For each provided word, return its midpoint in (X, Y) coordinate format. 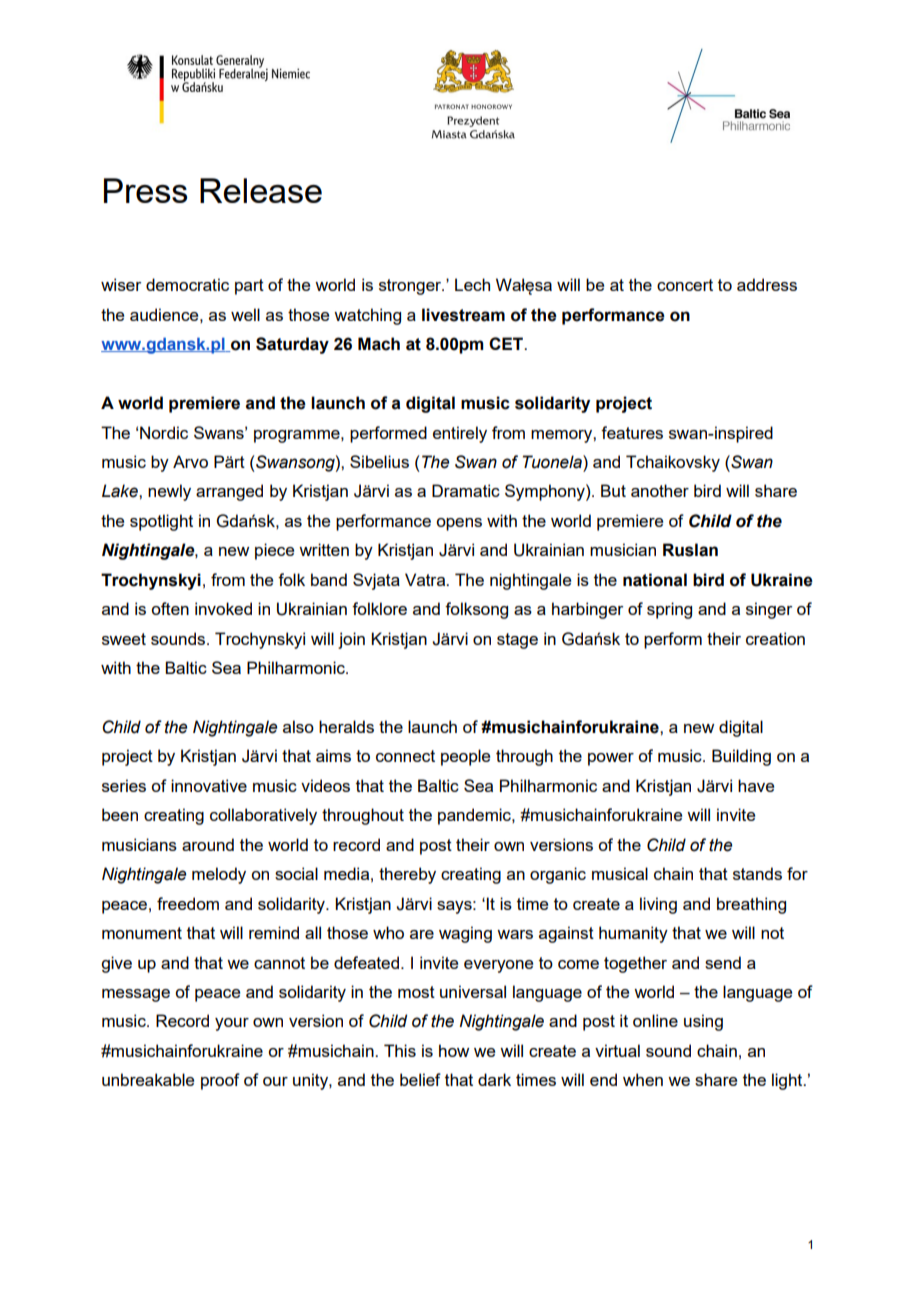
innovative (209, 785)
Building (741, 757)
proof (220, 1081)
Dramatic (466, 490)
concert (685, 285)
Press (145, 190)
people (465, 757)
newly (169, 492)
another (660, 490)
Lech (472, 284)
